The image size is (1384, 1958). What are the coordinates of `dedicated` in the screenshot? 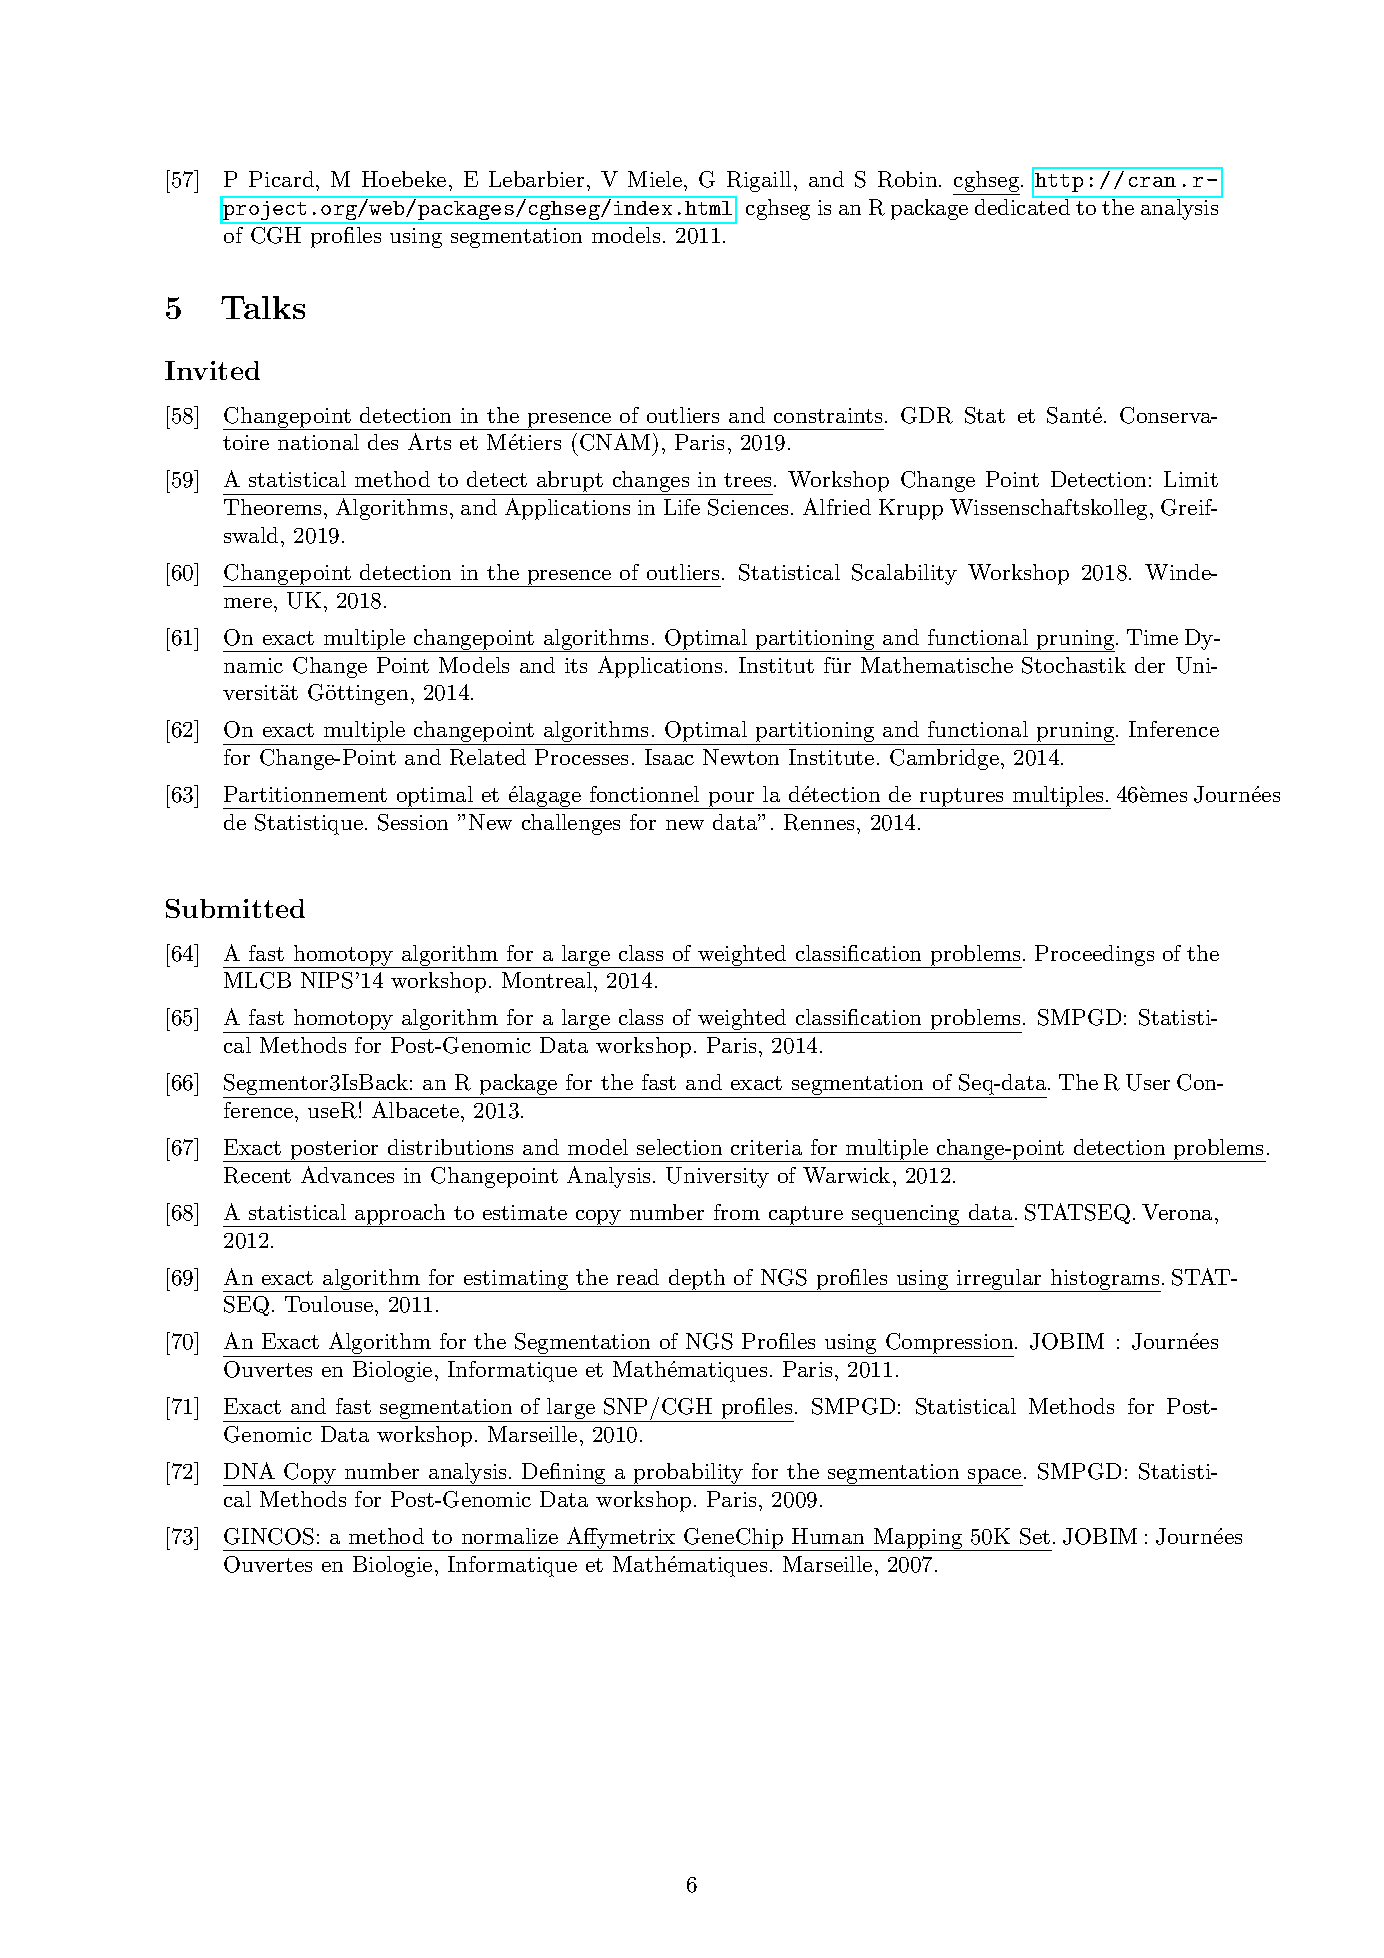 It's located at (1023, 206).
